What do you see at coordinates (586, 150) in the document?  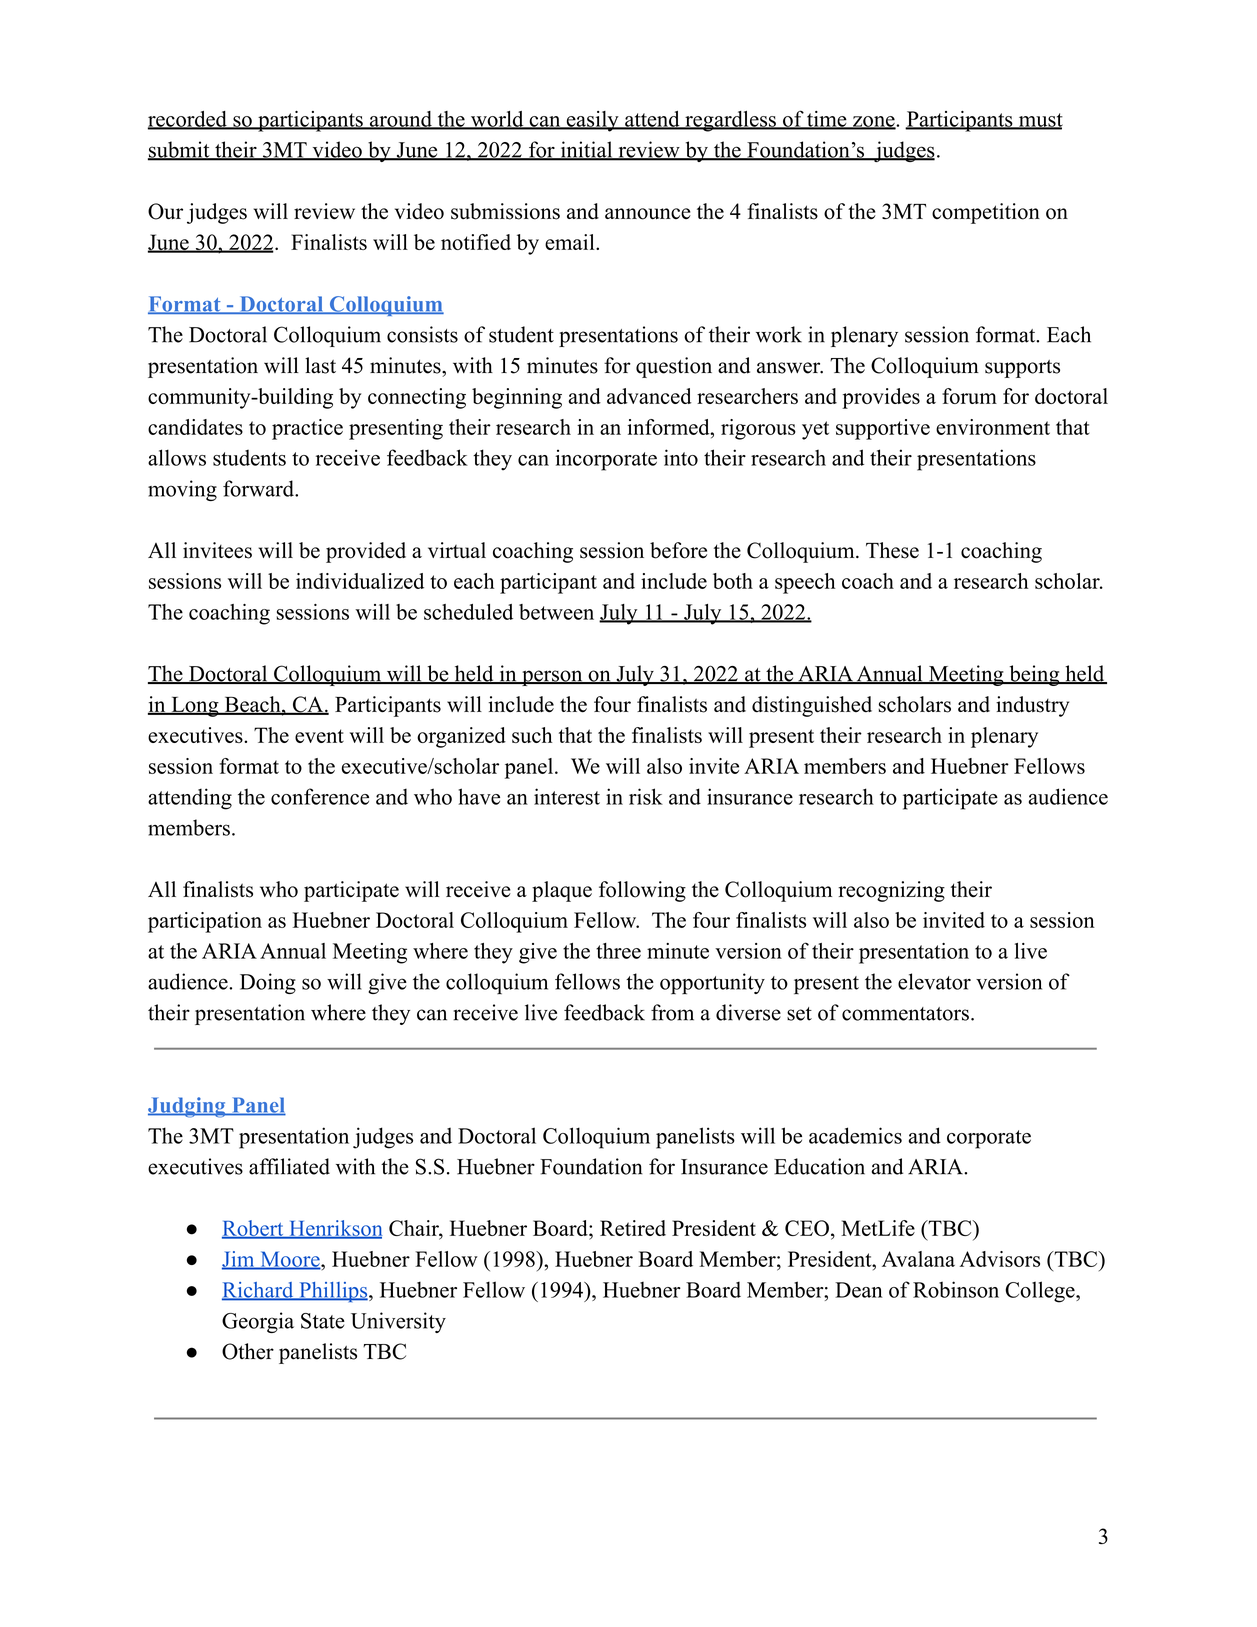 I see `initial` at bounding box center [586, 150].
